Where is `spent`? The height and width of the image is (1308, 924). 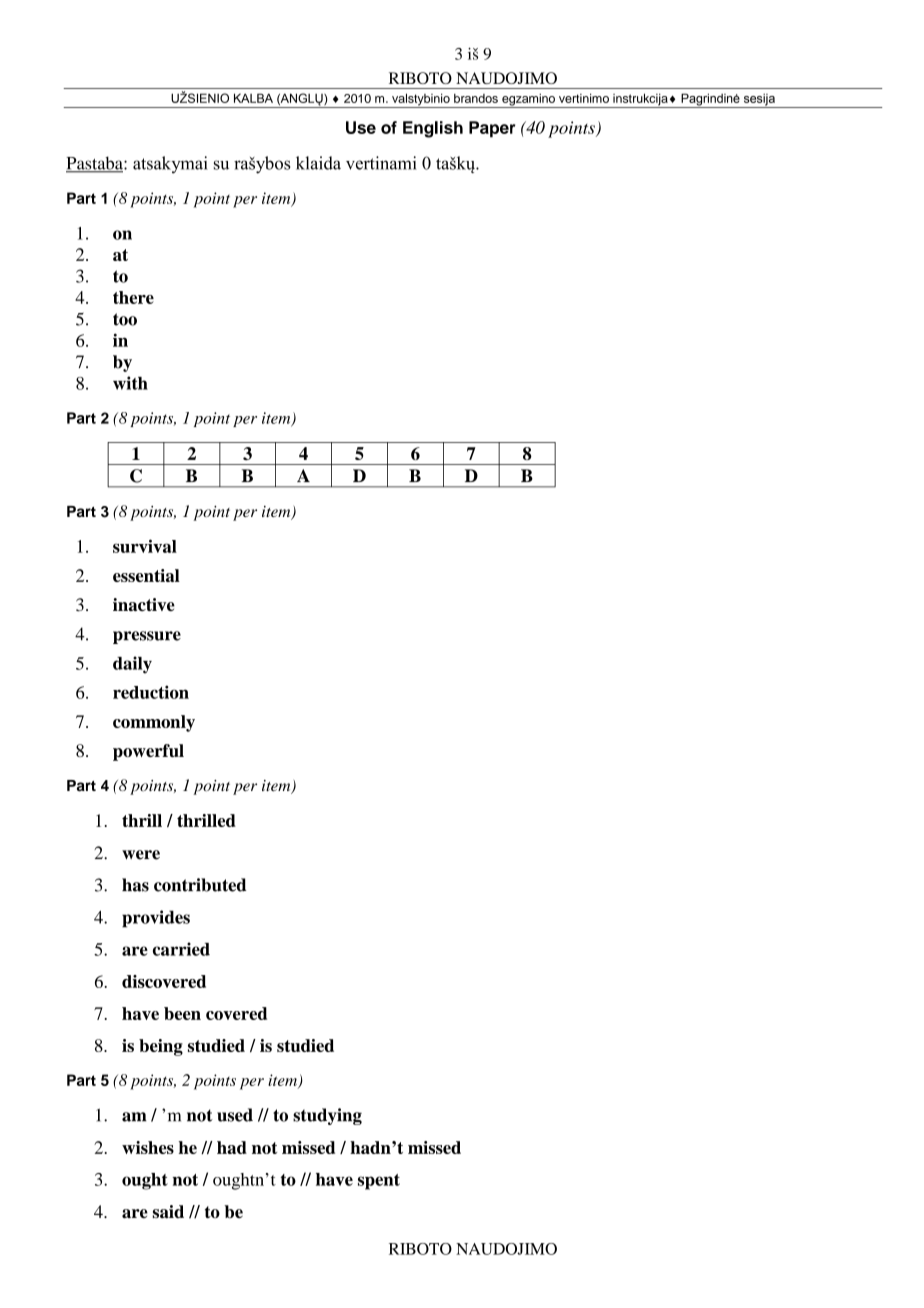 spent is located at coordinates (379, 1182).
